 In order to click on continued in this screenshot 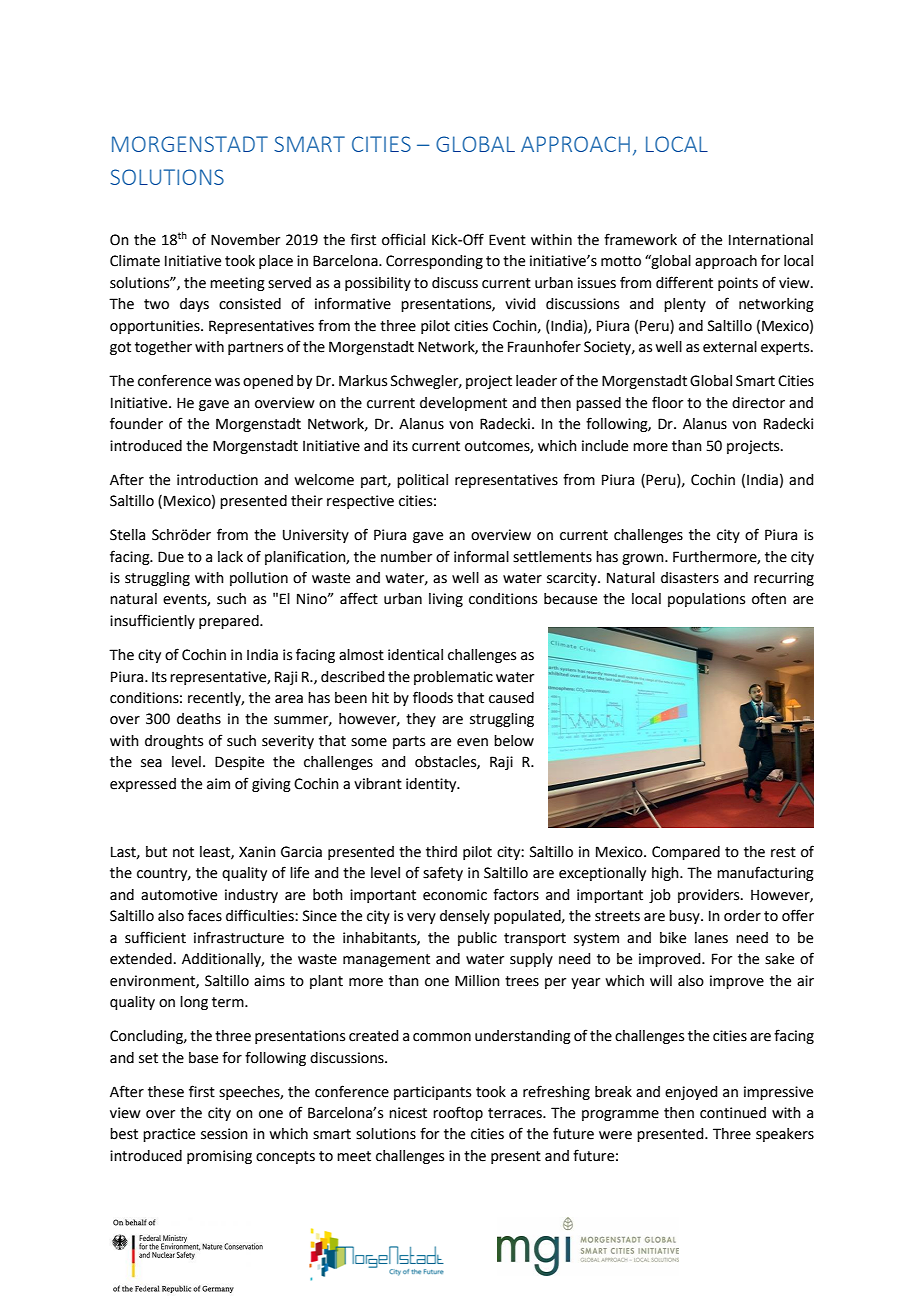, I will do `click(733, 1113)`.
